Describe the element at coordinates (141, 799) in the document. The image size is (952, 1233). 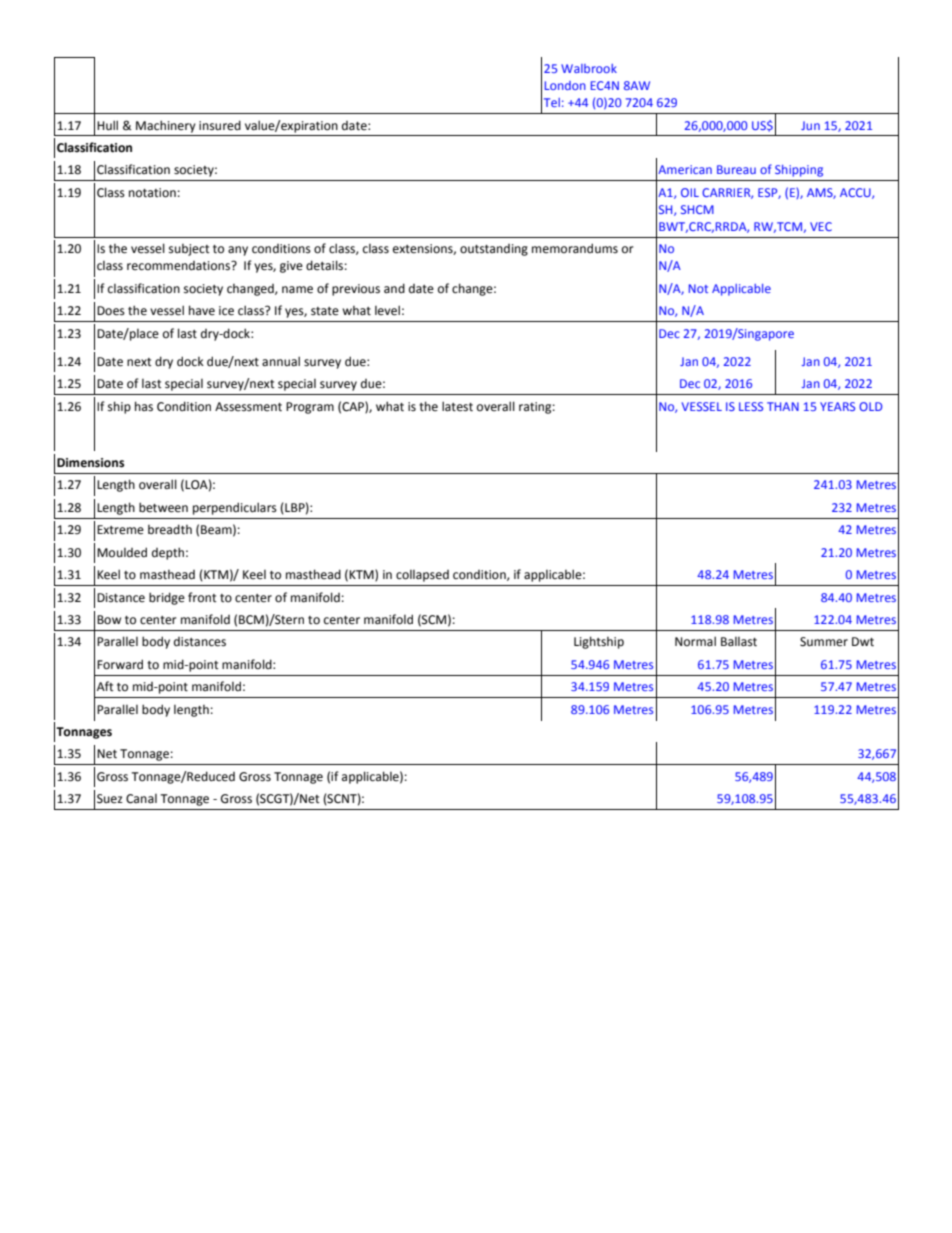
I see `Canal` at that location.
